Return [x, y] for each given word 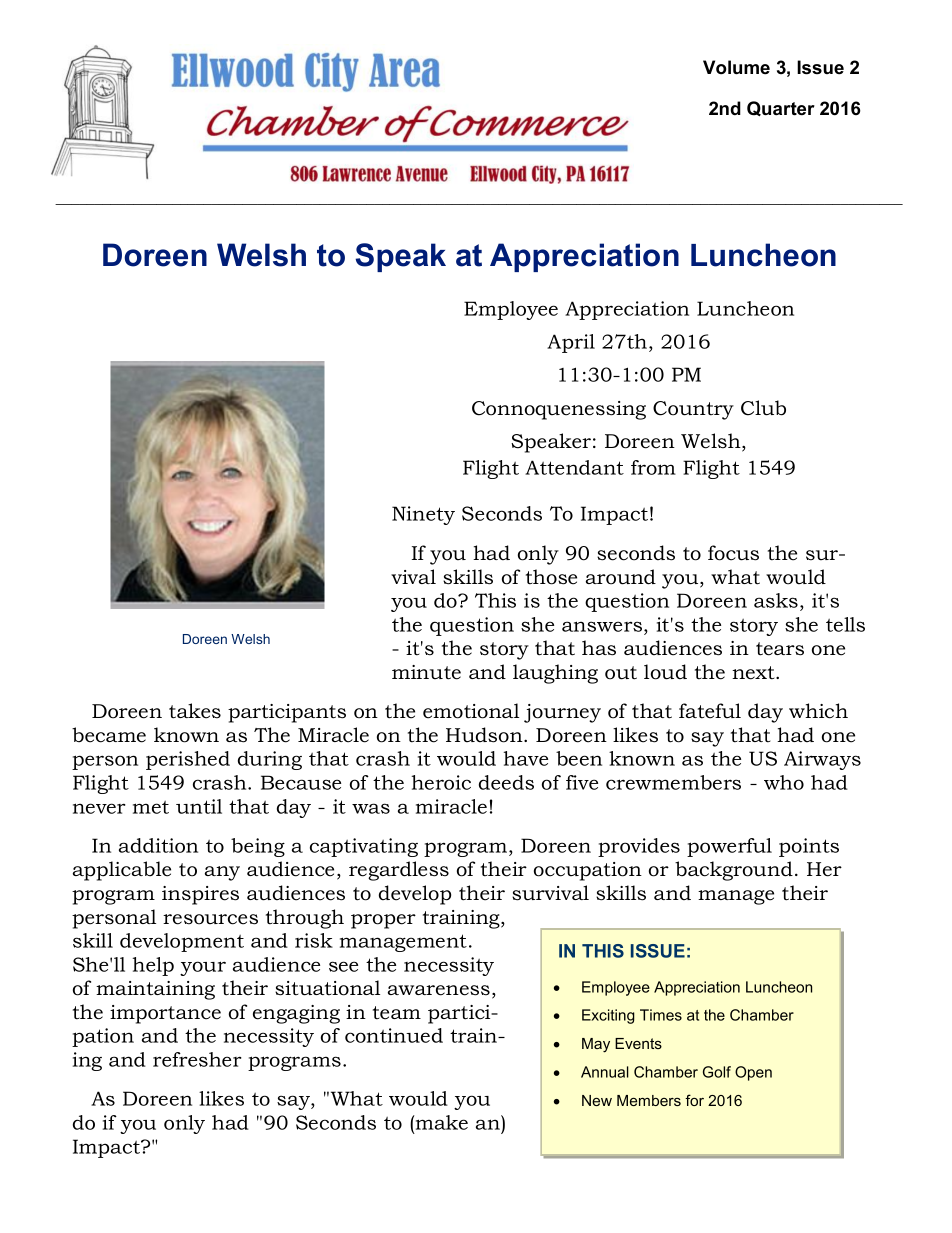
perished [188, 760]
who [784, 782]
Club [763, 408]
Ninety [423, 515]
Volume [736, 67]
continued [394, 1035]
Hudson [485, 735]
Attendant [574, 467]
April [571, 343]
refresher [197, 1059]
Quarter [781, 108]
